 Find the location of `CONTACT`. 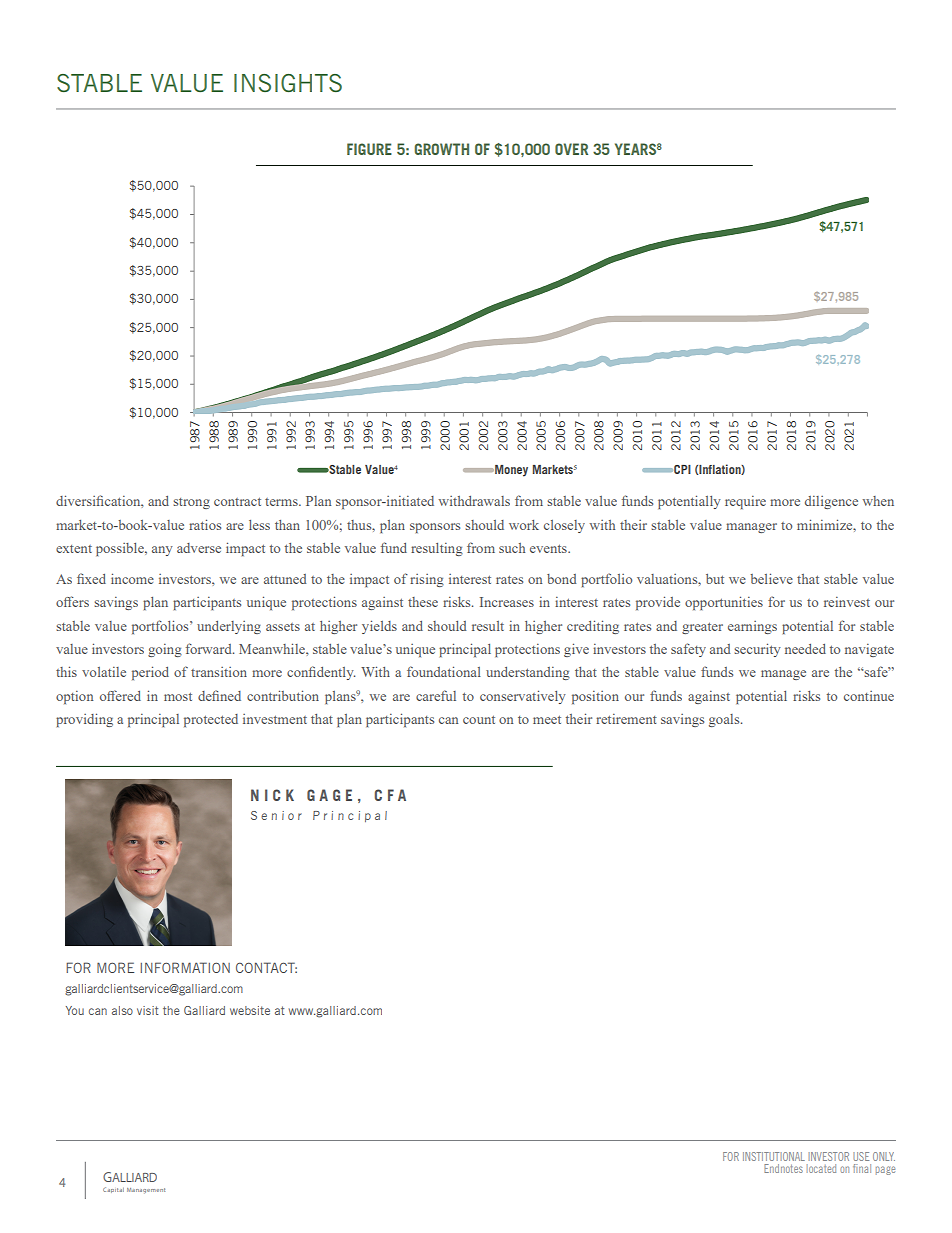

CONTACT is located at coordinates (266, 967).
